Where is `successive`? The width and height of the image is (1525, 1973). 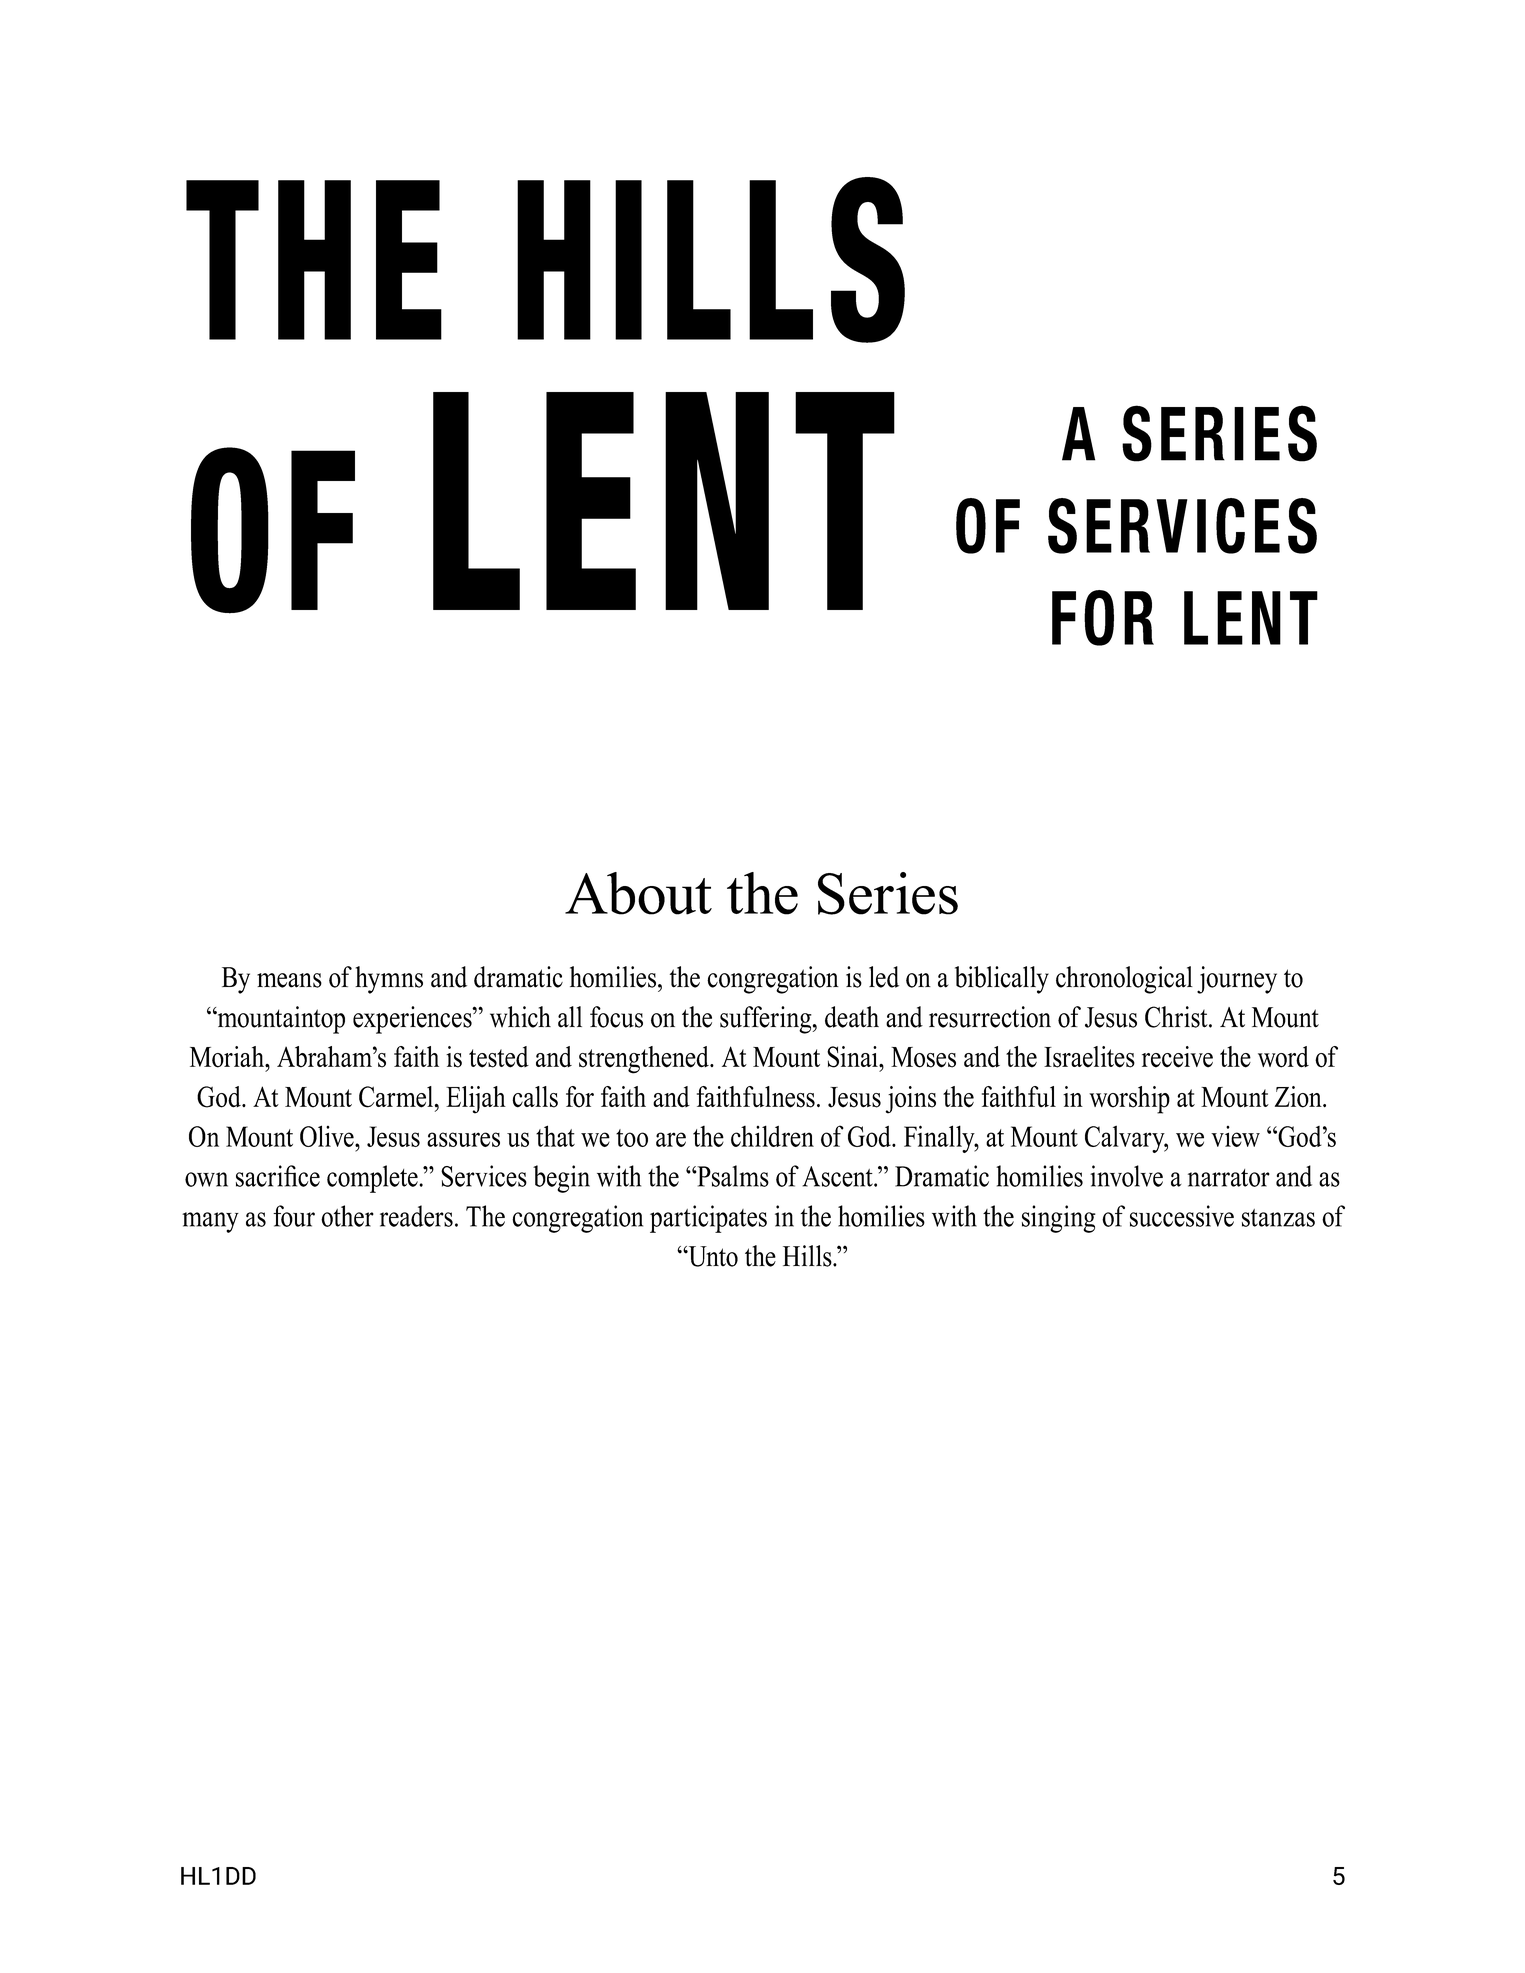
successive is located at coordinates (1182, 1216).
